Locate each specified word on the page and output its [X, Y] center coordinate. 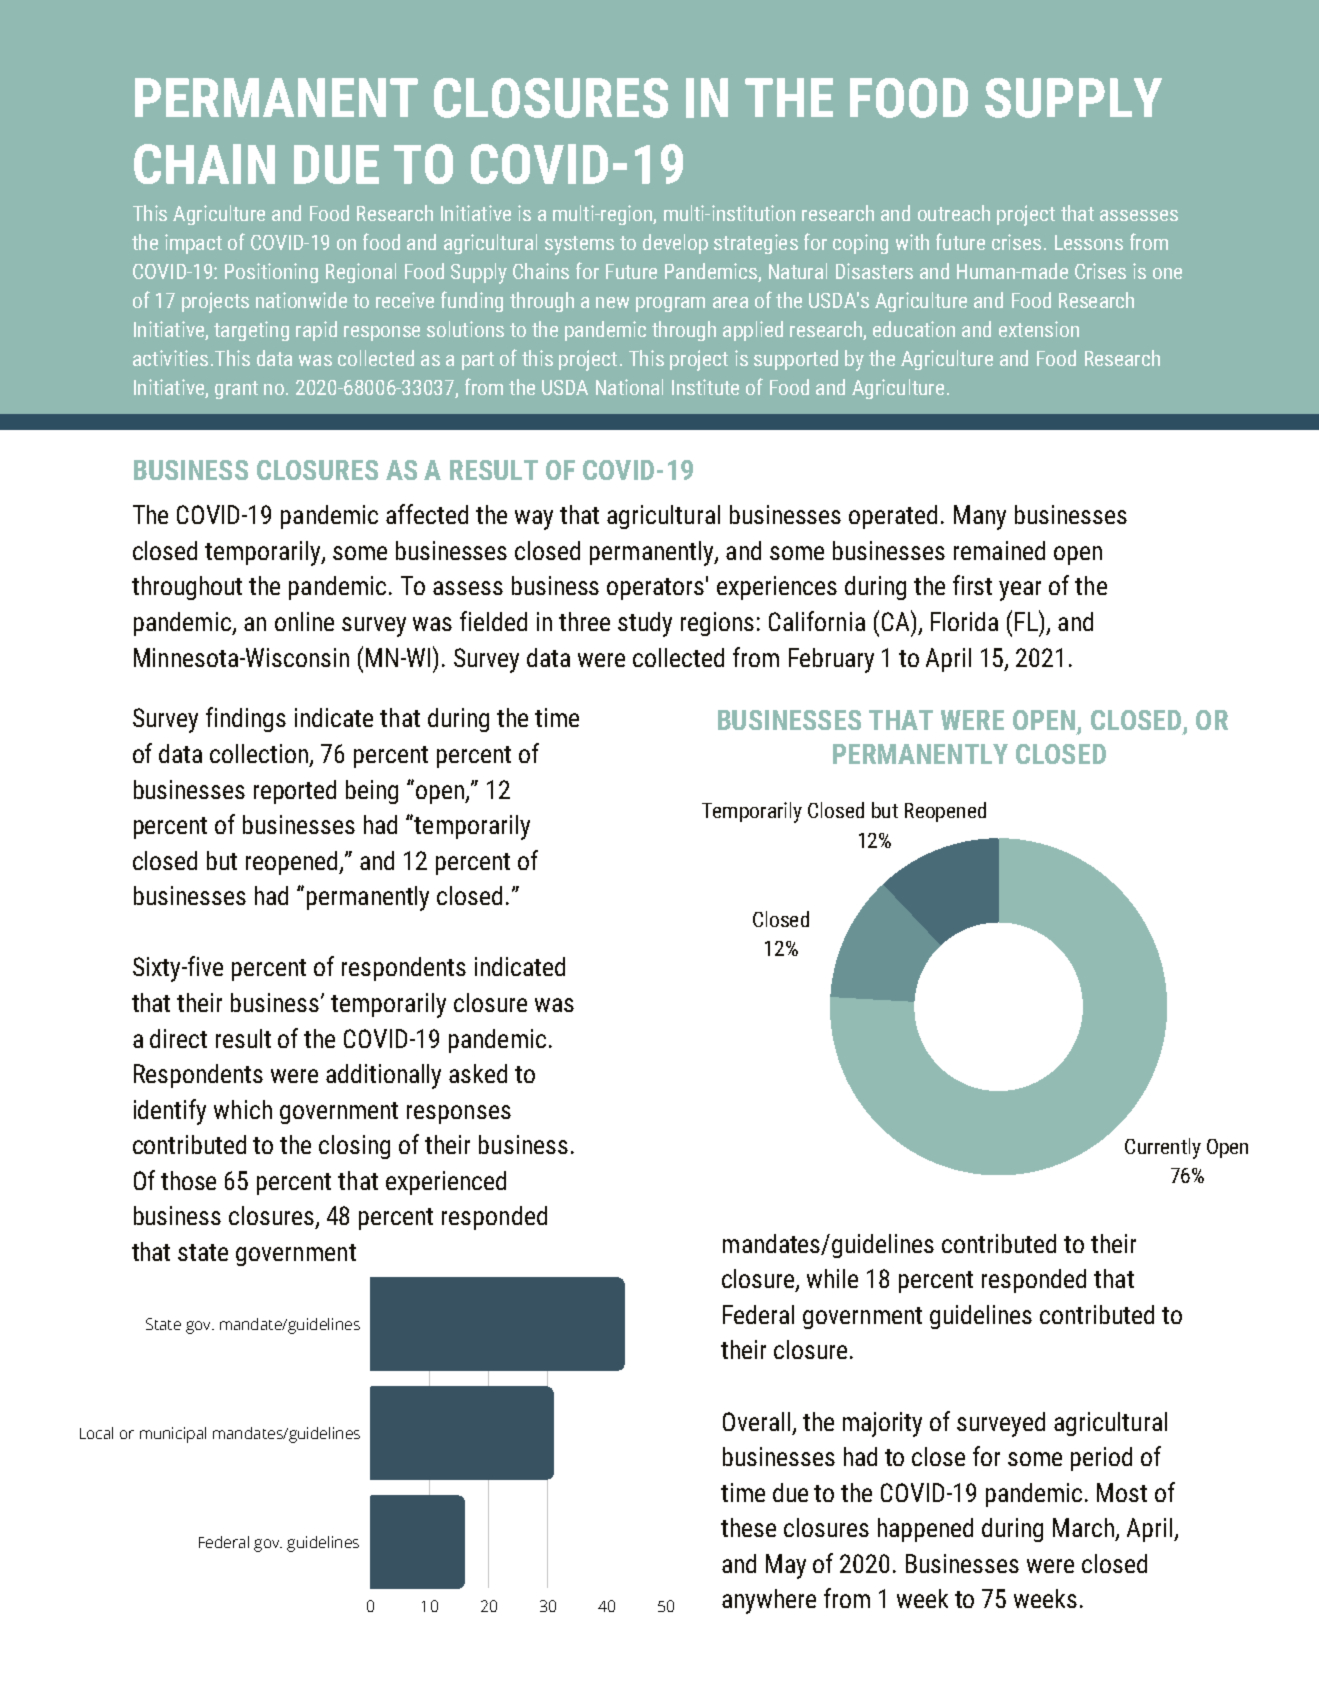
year [1020, 591]
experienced [446, 1183]
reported [295, 792]
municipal [173, 1435]
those [188, 1180]
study [645, 624]
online [304, 621]
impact [193, 244]
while [832, 1278]
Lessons [1089, 242]
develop [675, 244]
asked [478, 1073]
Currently [1163, 1148]
